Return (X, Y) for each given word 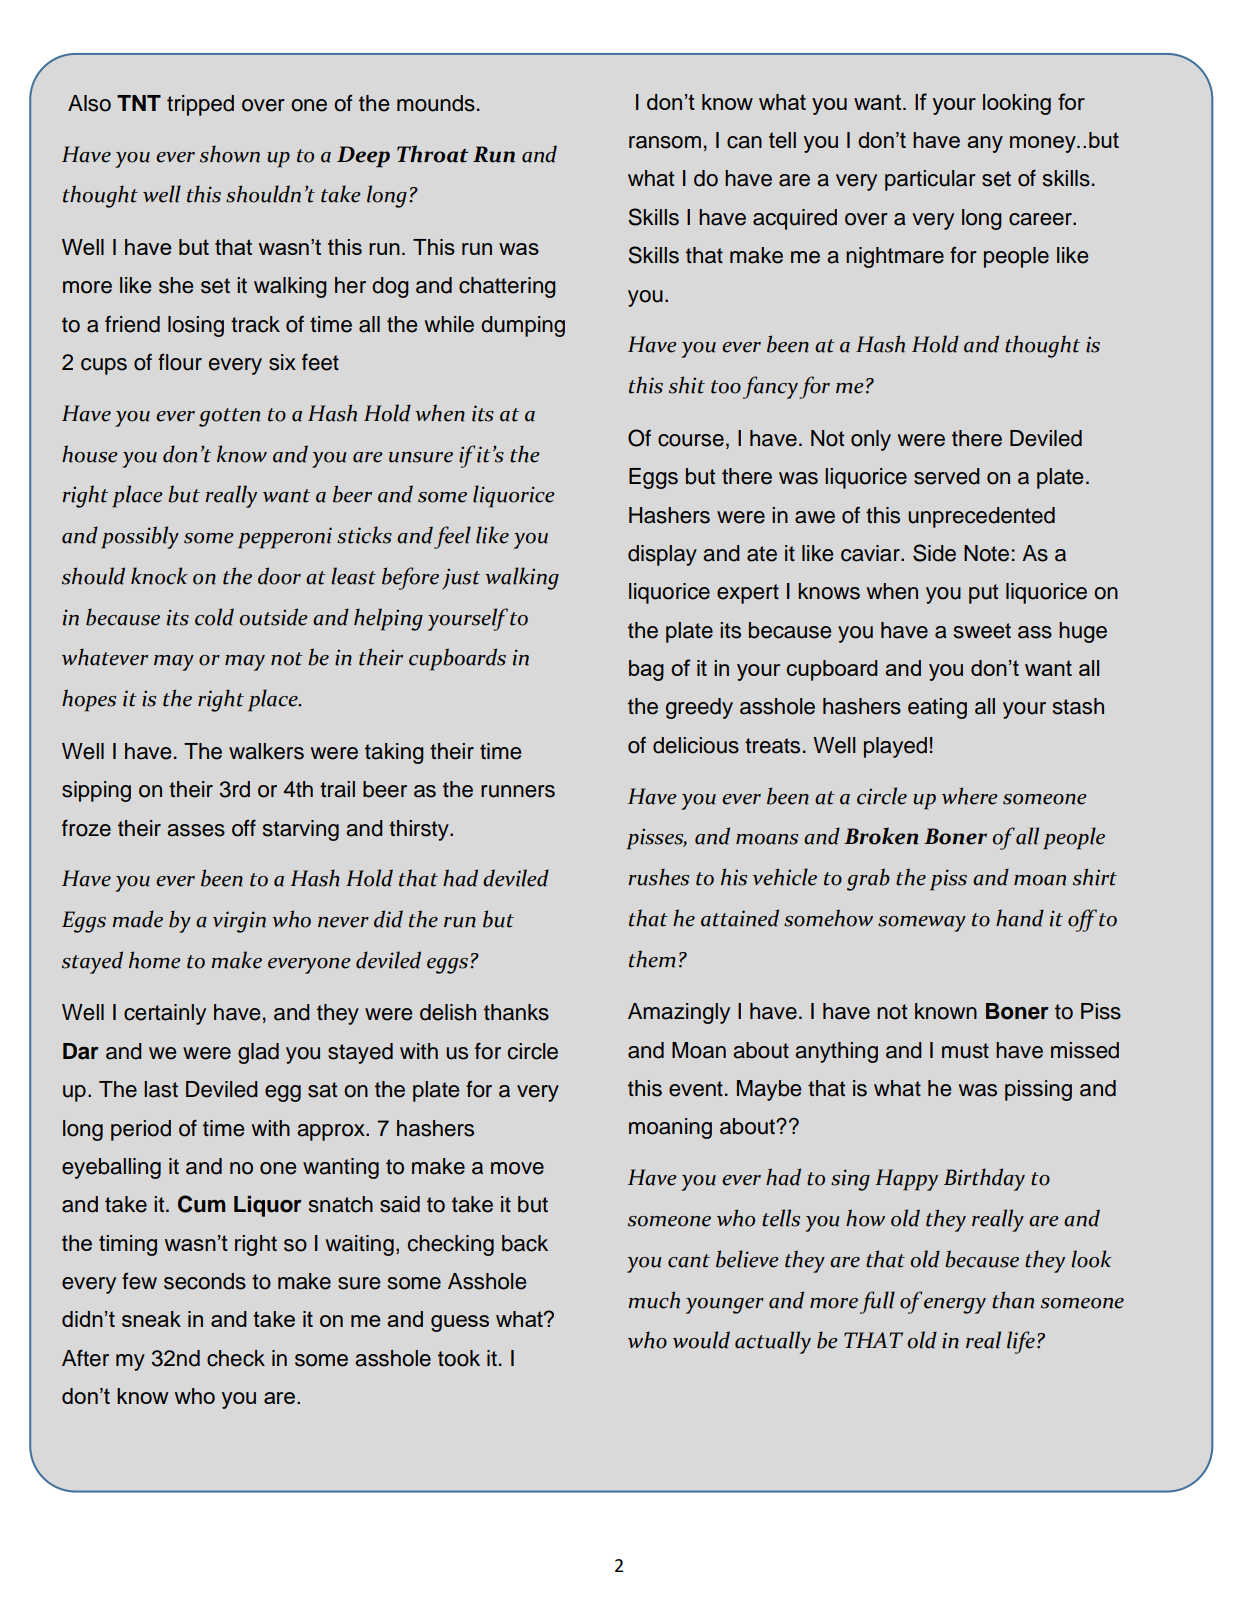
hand (1020, 918)
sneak (151, 1319)
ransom (665, 142)
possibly (140, 537)
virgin (239, 922)
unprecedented (981, 517)
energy (955, 1306)
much (654, 1300)
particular (930, 180)
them (652, 959)
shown (230, 154)
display (662, 555)
